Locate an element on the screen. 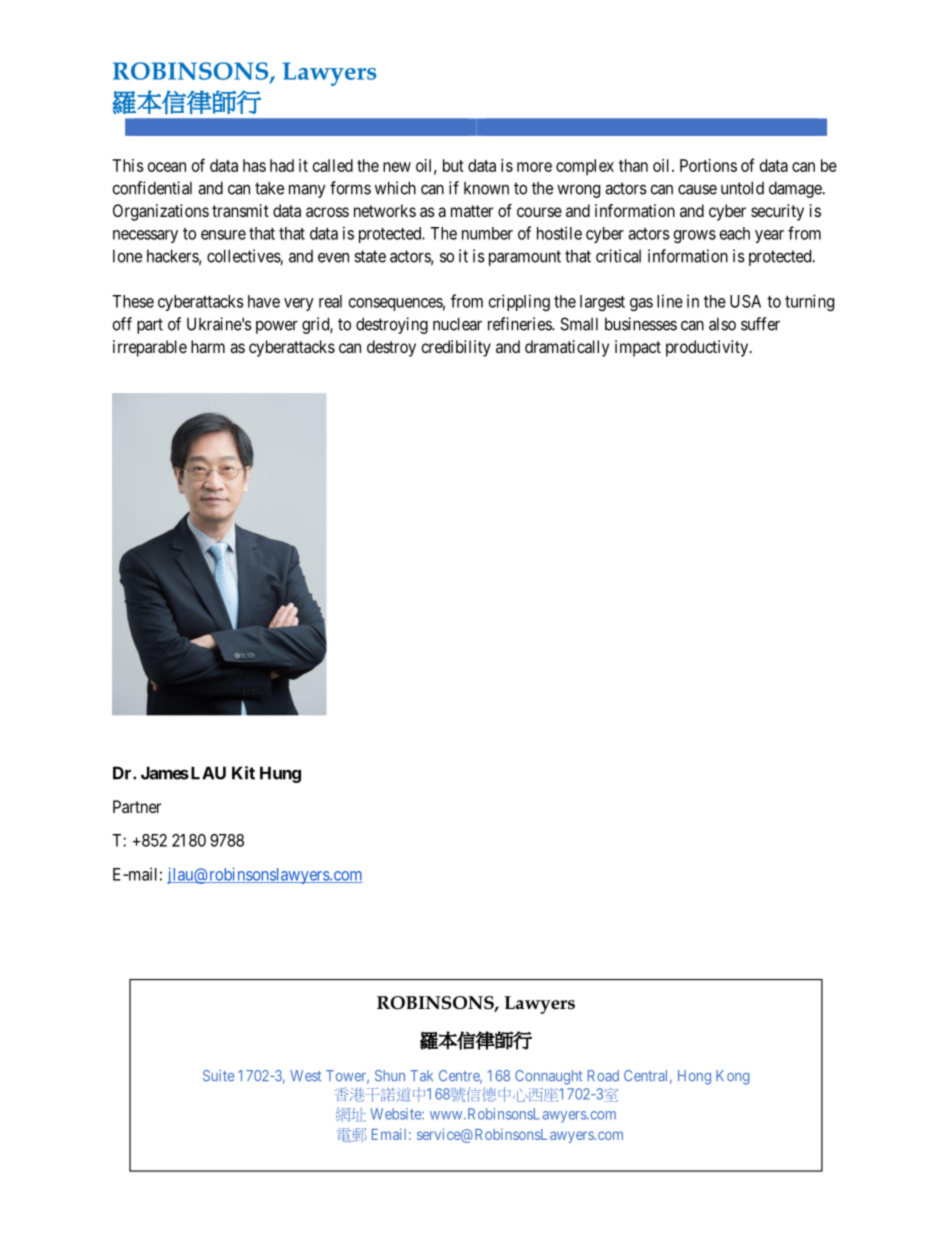  Kong is located at coordinates (733, 1077).
